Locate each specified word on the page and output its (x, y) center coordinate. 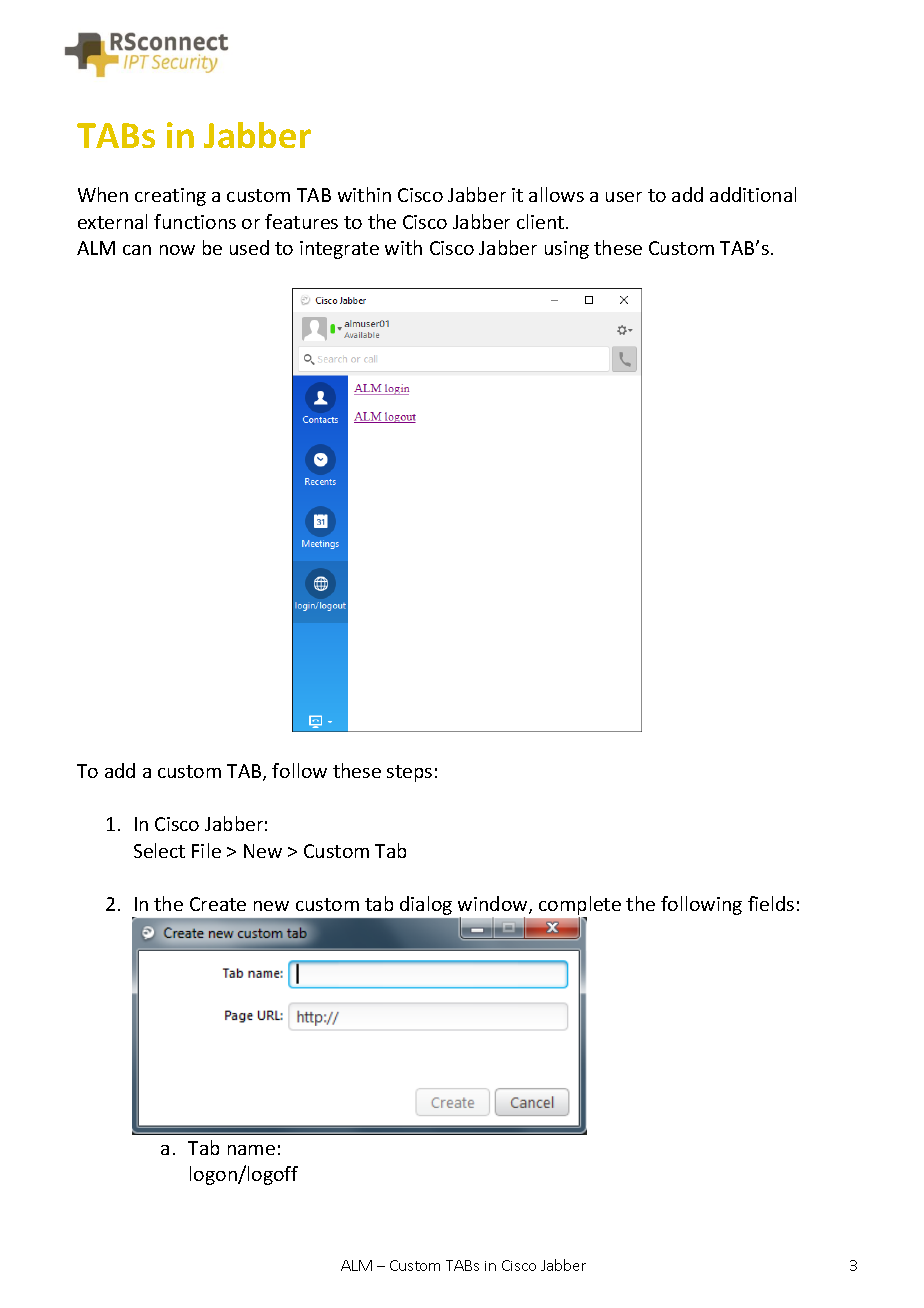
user (624, 197)
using (567, 250)
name (251, 1150)
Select (159, 850)
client (542, 221)
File (206, 850)
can (137, 250)
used (249, 247)
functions (195, 221)
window (494, 905)
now (177, 250)
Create (218, 904)
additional (753, 194)
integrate (339, 250)
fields (771, 903)
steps (409, 773)
